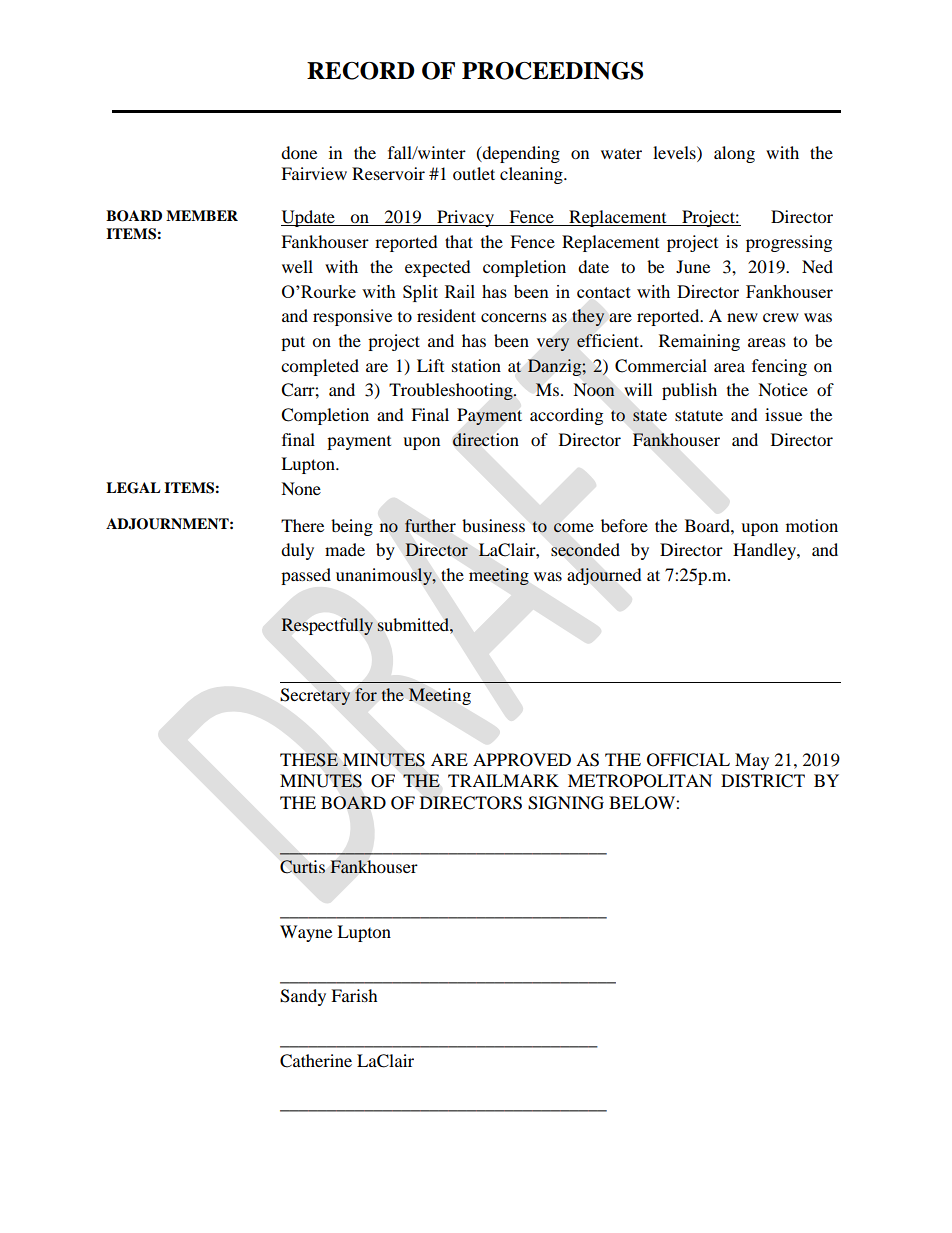 Image resolution: width=952 pixels, height=1233 pixels. What do you see at coordinates (354, 995) in the document?
I see `Farish` at bounding box center [354, 995].
